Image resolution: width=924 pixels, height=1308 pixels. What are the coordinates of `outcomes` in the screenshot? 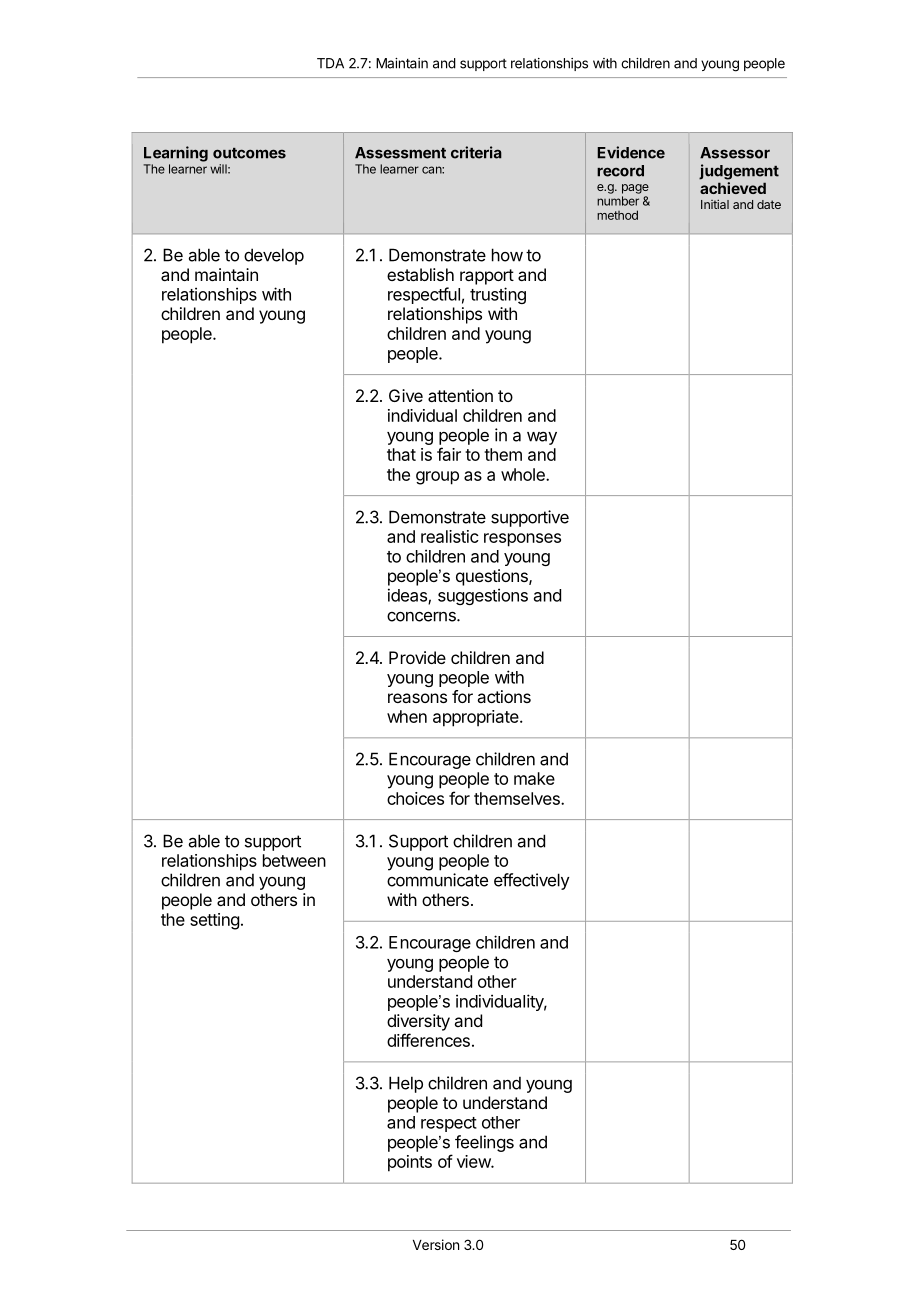 It's located at (249, 153).
